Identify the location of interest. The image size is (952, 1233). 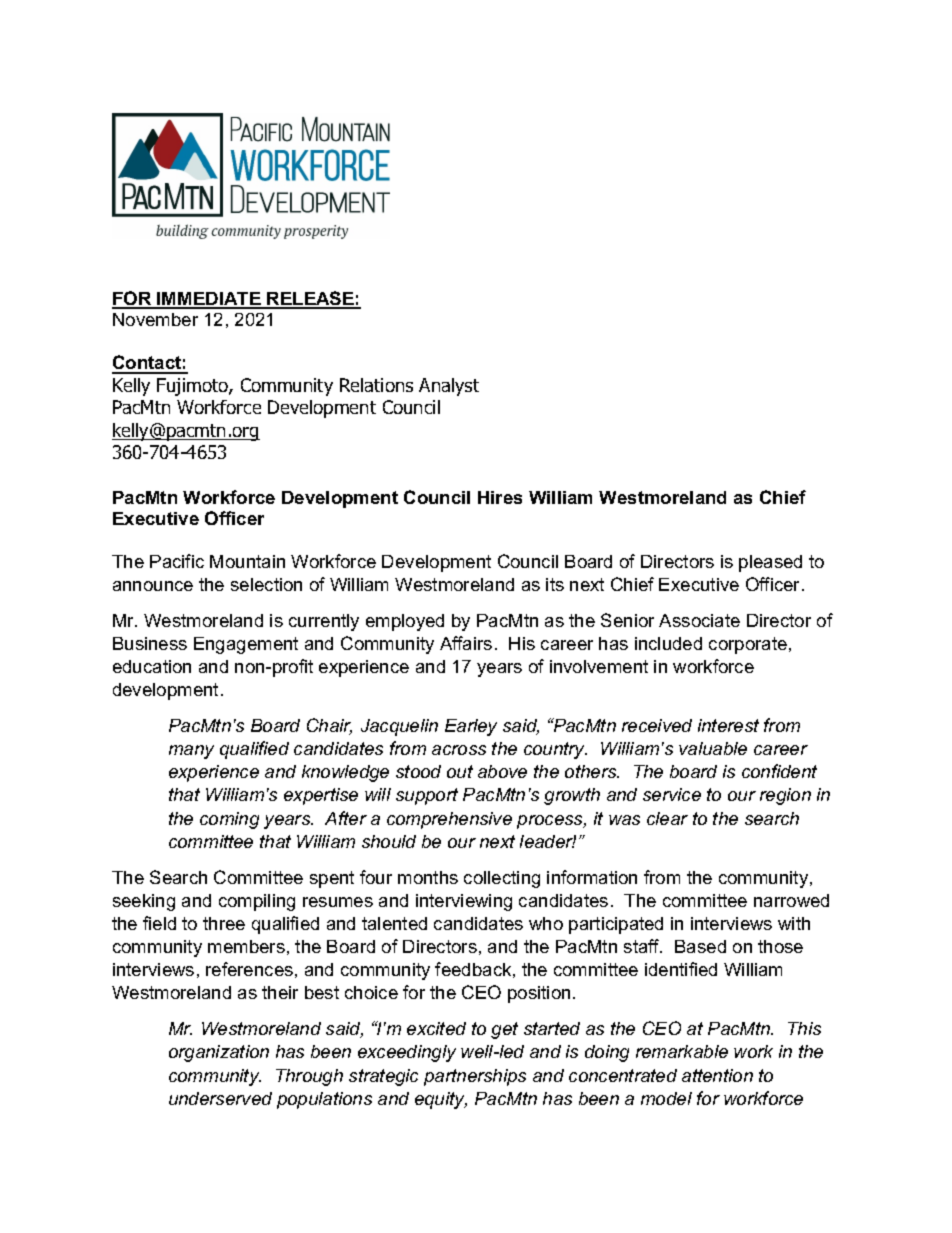
(728, 725).
